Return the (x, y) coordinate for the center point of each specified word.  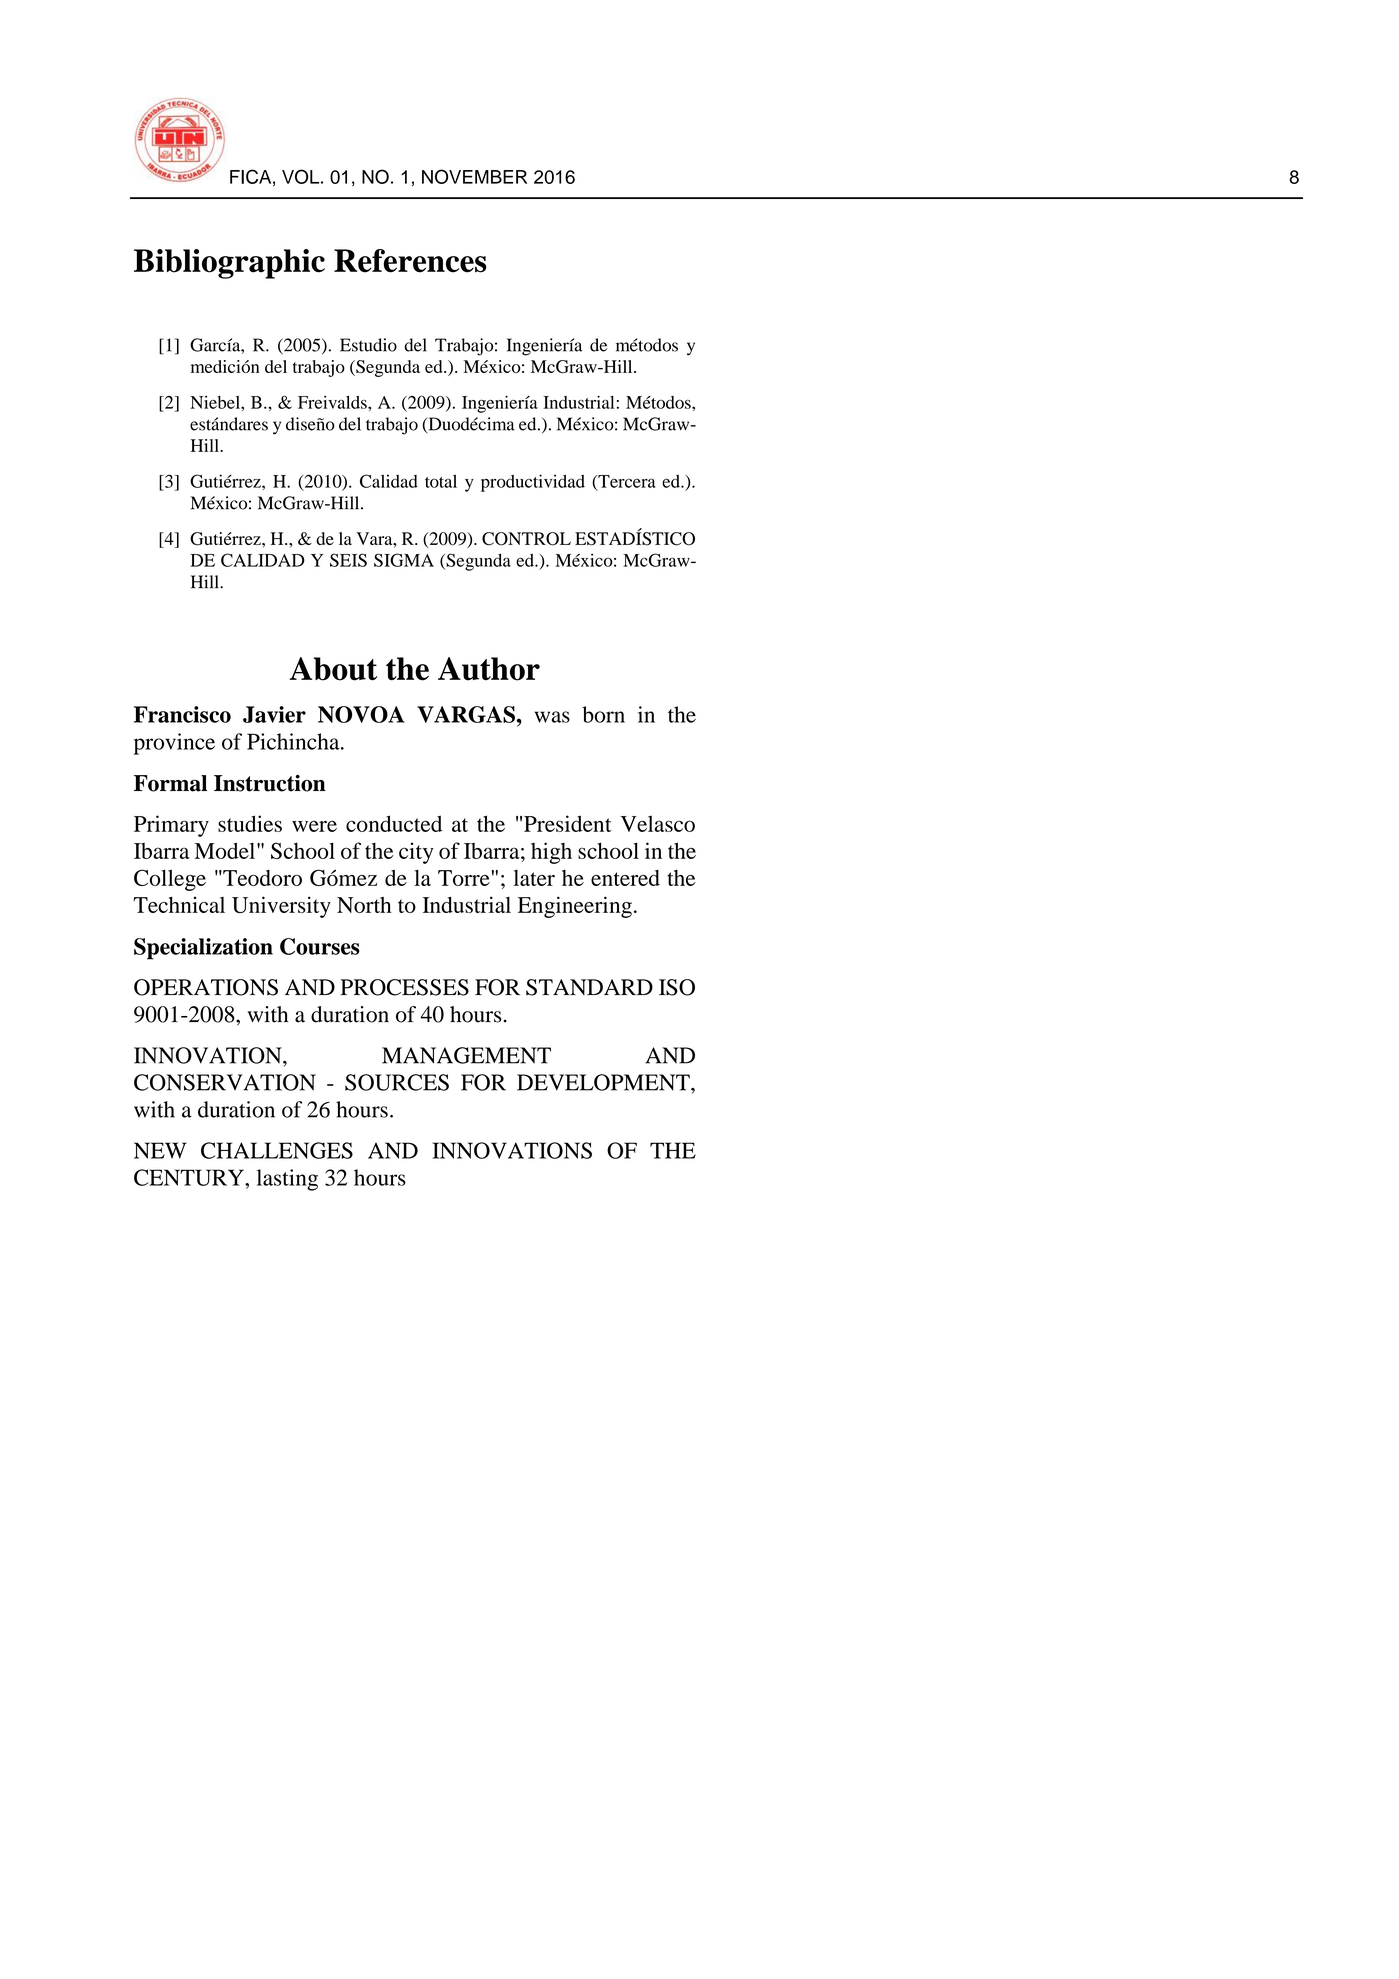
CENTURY (190, 1177)
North (364, 905)
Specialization (203, 949)
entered (625, 878)
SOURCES (397, 1082)
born (603, 714)
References (410, 261)
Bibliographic (229, 264)
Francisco (182, 714)
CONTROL (526, 539)
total (441, 481)
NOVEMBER (474, 176)
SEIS (348, 560)
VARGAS (466, 714)
